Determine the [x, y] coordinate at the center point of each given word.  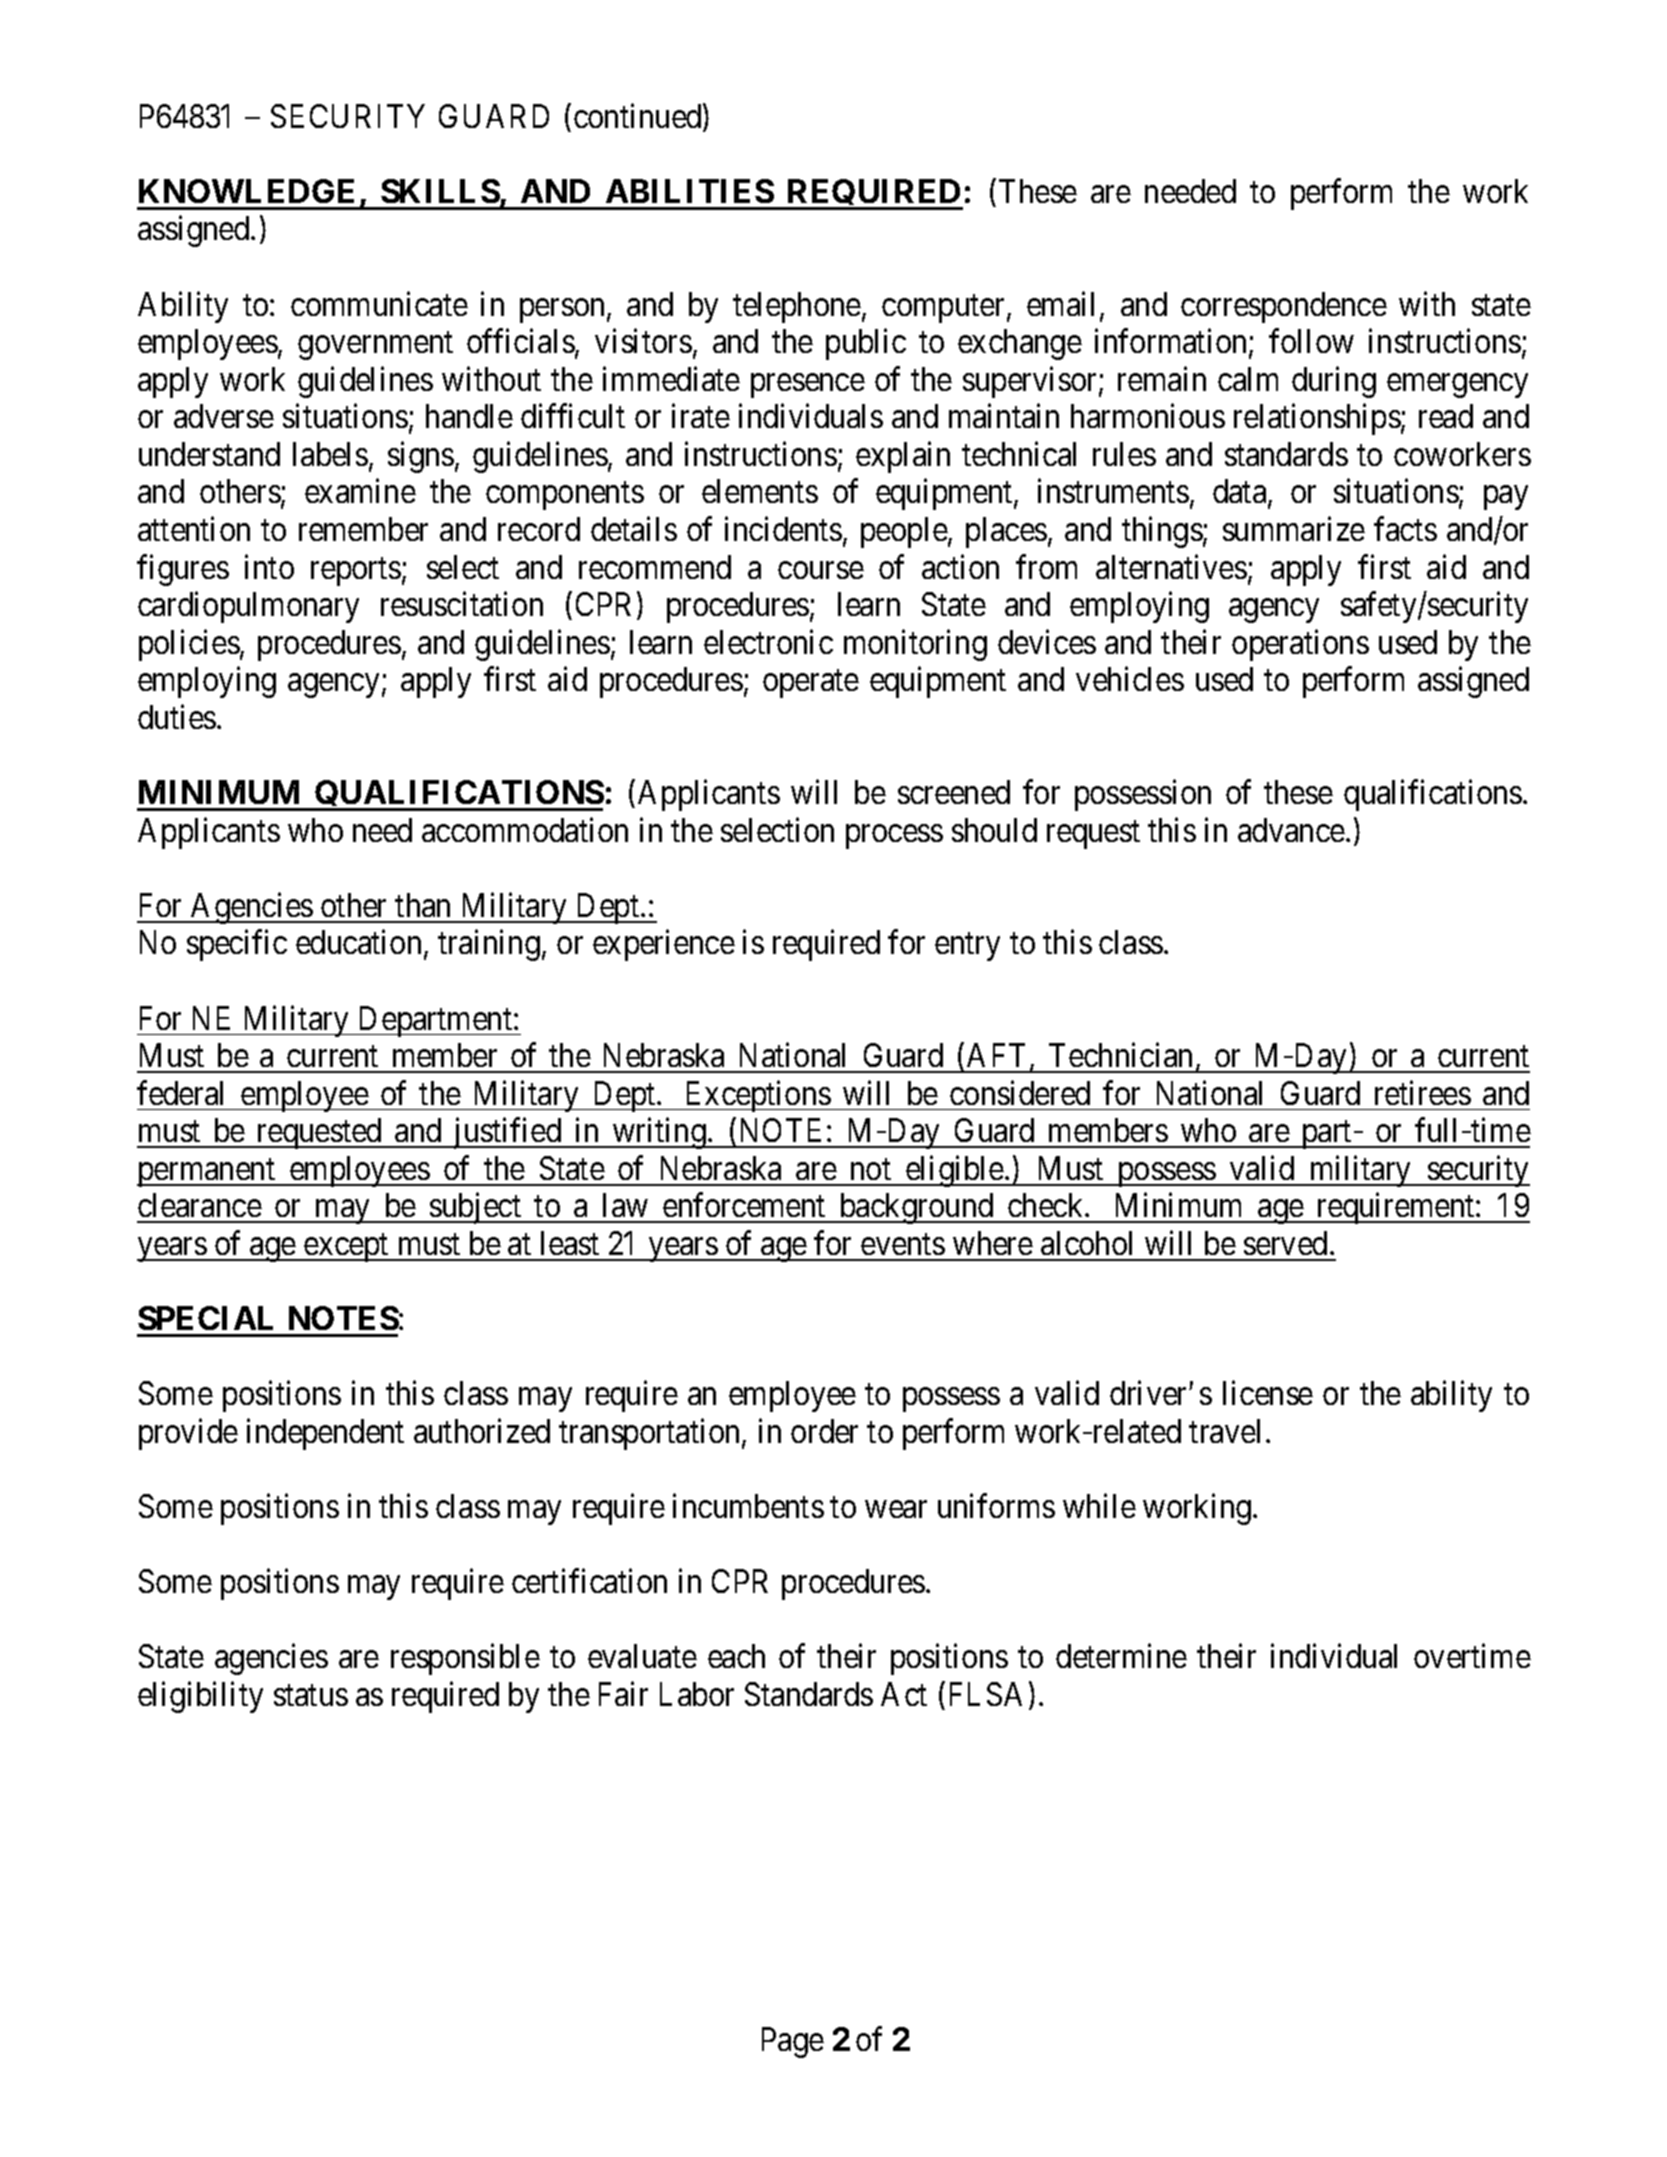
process [894, 837]
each [736, 1656]
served [1285, 1243]
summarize [1294, 529]
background [916, 1208]
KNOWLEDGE [246, 191]
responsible [465, 1659]
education [358, 942]
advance [1291, 830]
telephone [797, 307]
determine [1121, 1656]
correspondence [1284, 307]
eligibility [200, 1697]
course [821, 570]
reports [356, 572]
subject [476, 1208]
